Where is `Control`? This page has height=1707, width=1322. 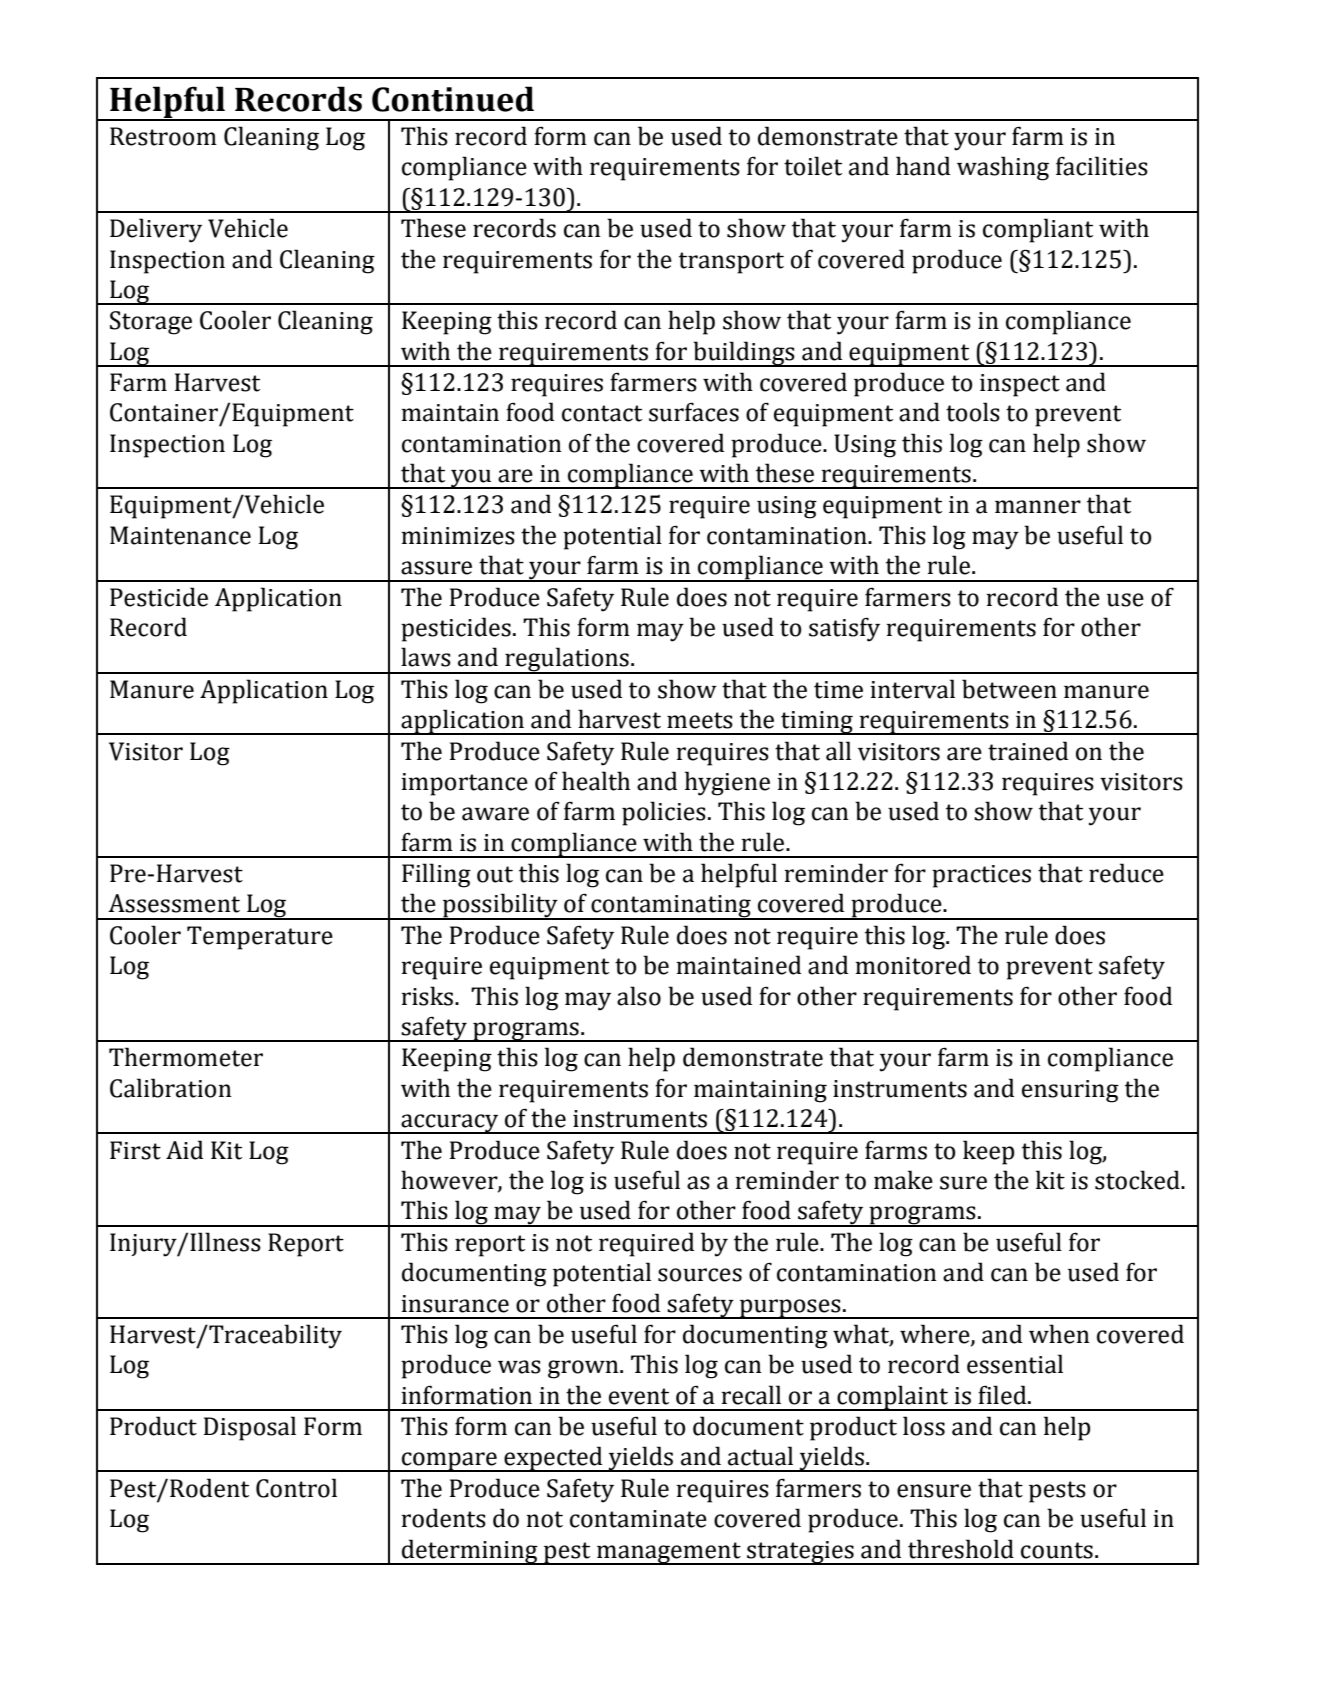
Control is located at coordinates (296, 1488).
